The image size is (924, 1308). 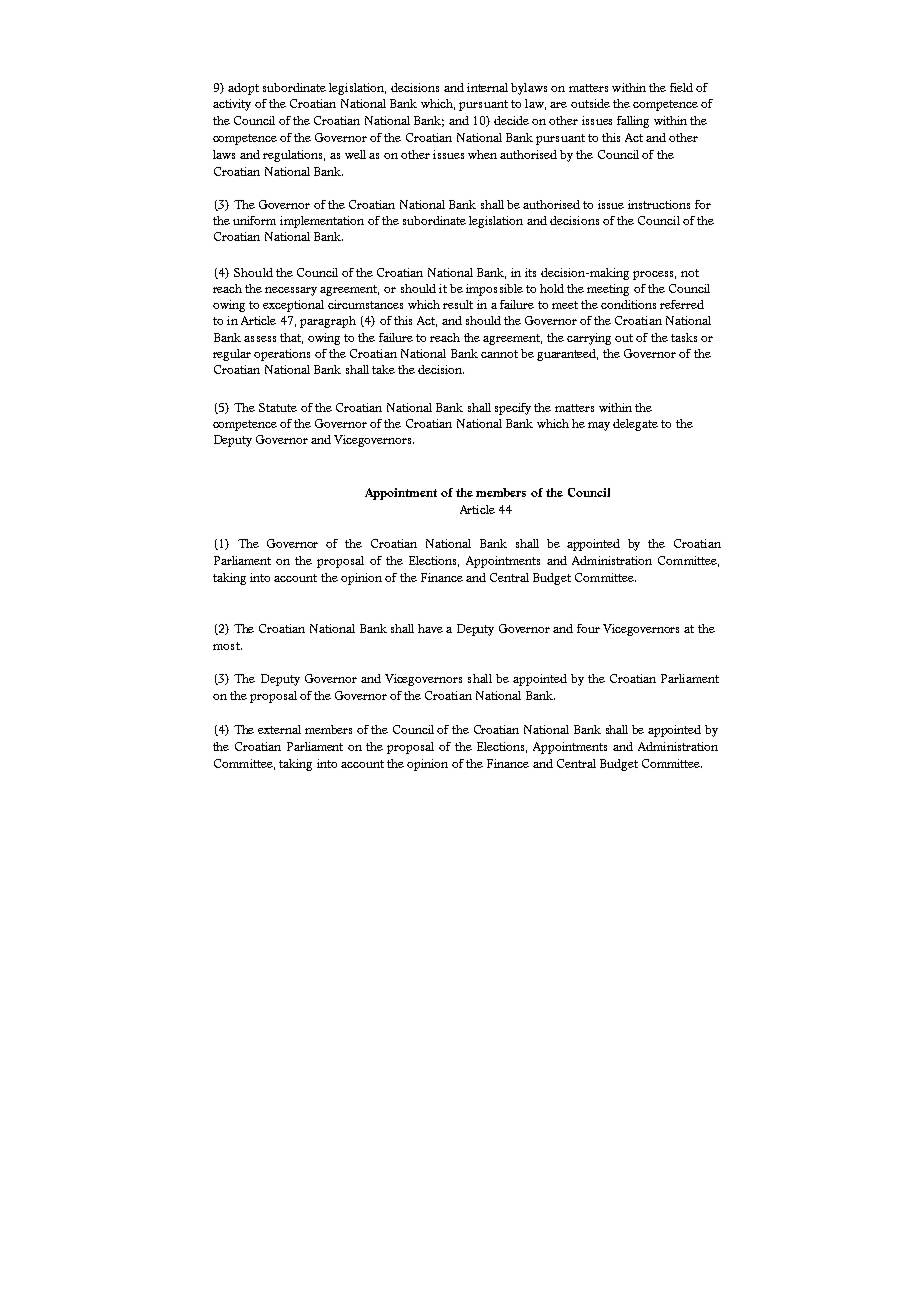 What do you see at coordinates (628, 304) in the image?
I see `conditions` at bounding box center [628, 304].
